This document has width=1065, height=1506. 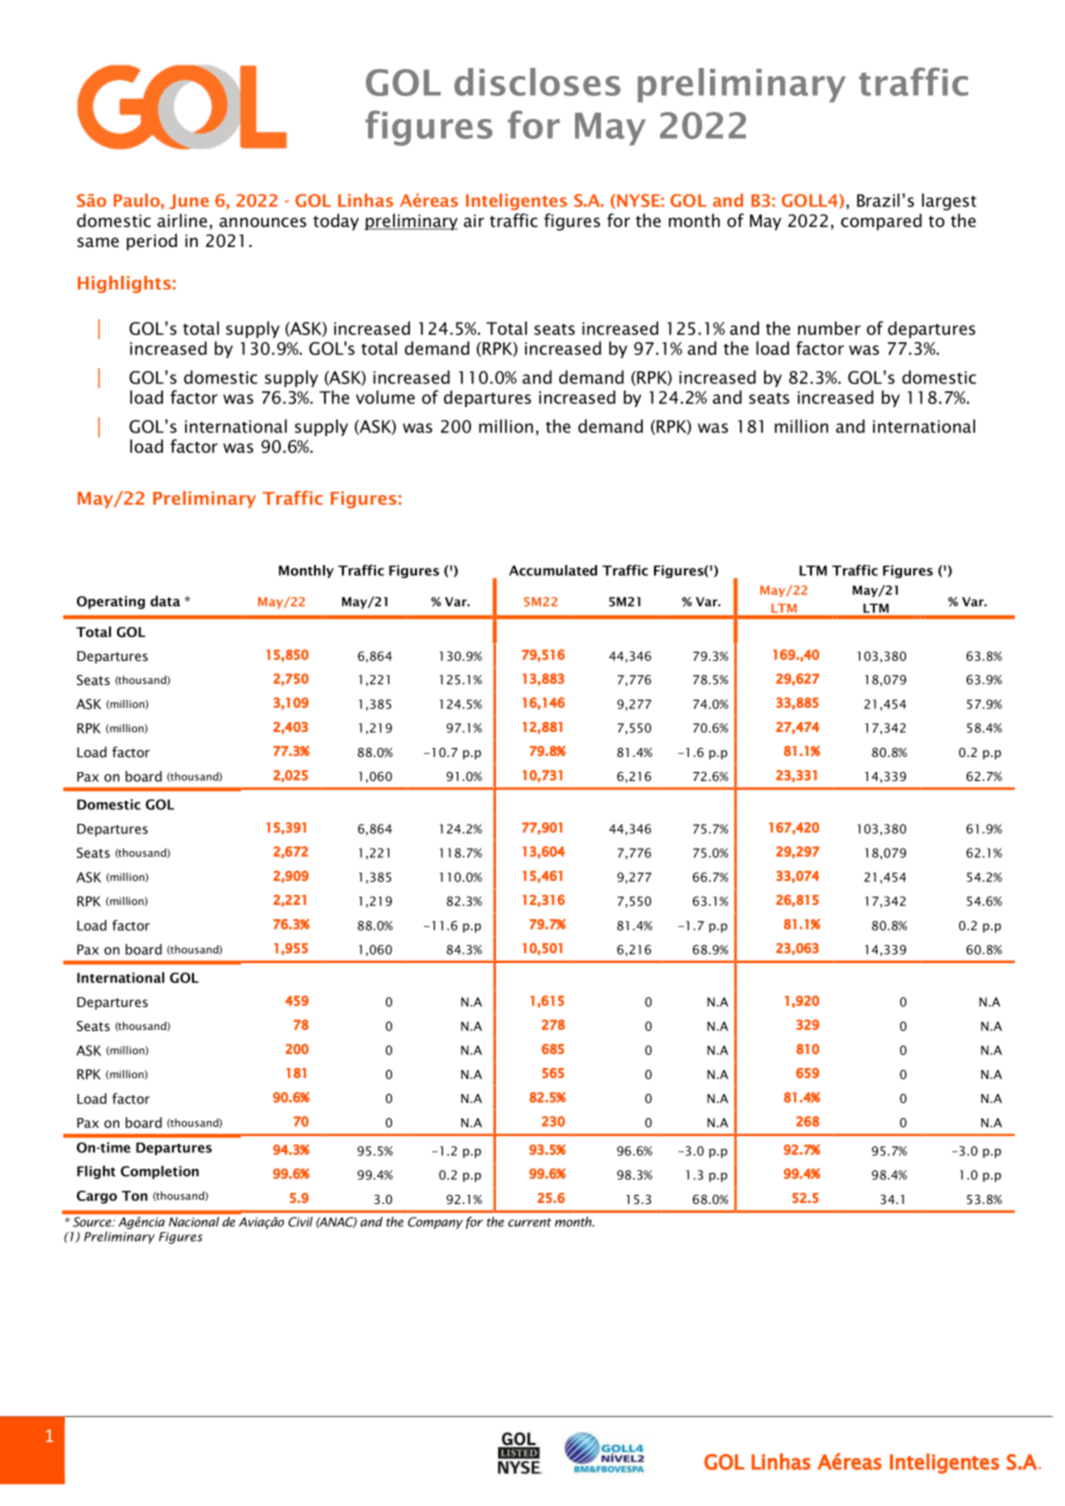 I want to click on current, so click(x=529, y=1222).
